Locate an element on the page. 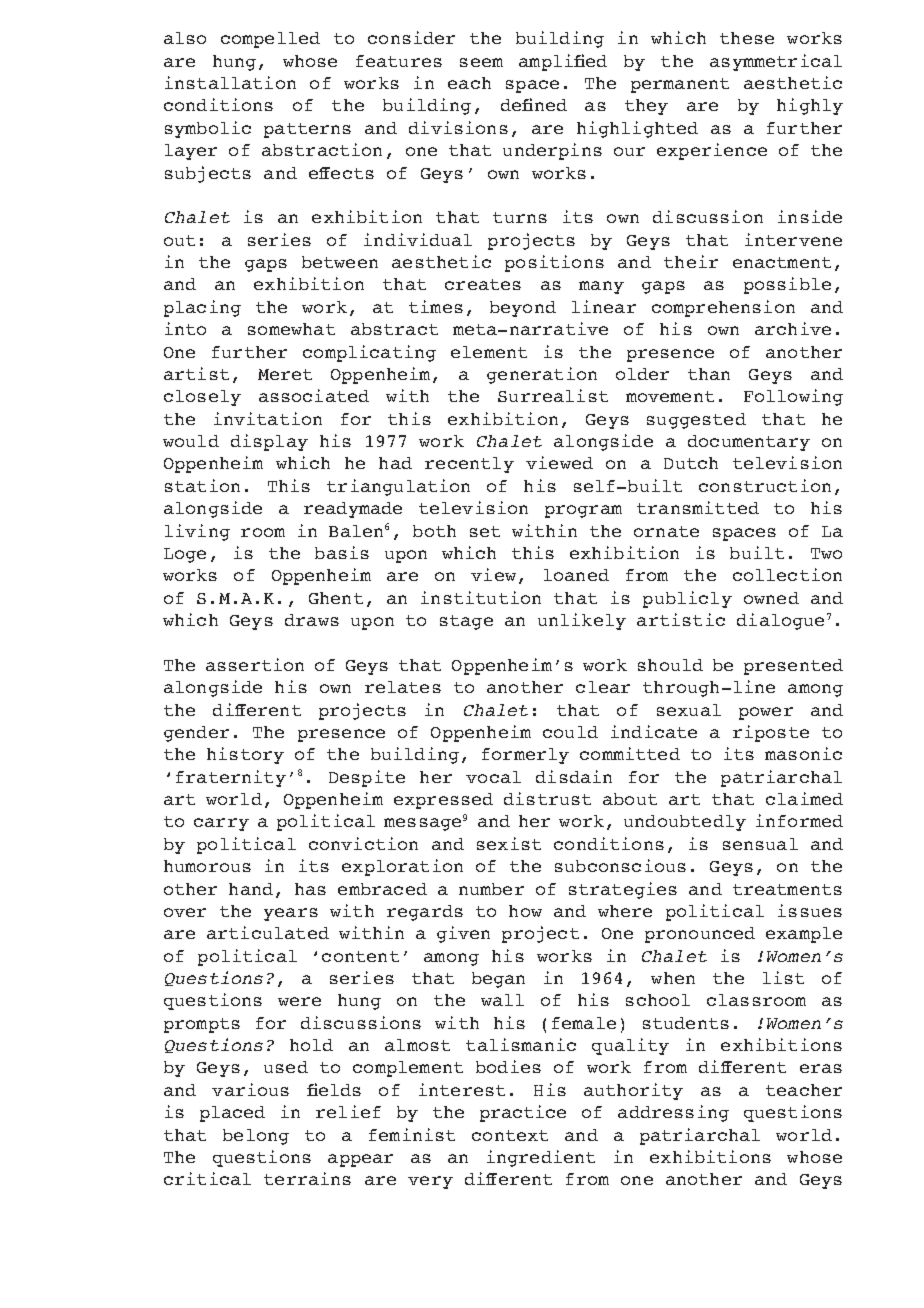 The height and width of the document is (1308, 924). recently is located at coordinates (469, 465).
